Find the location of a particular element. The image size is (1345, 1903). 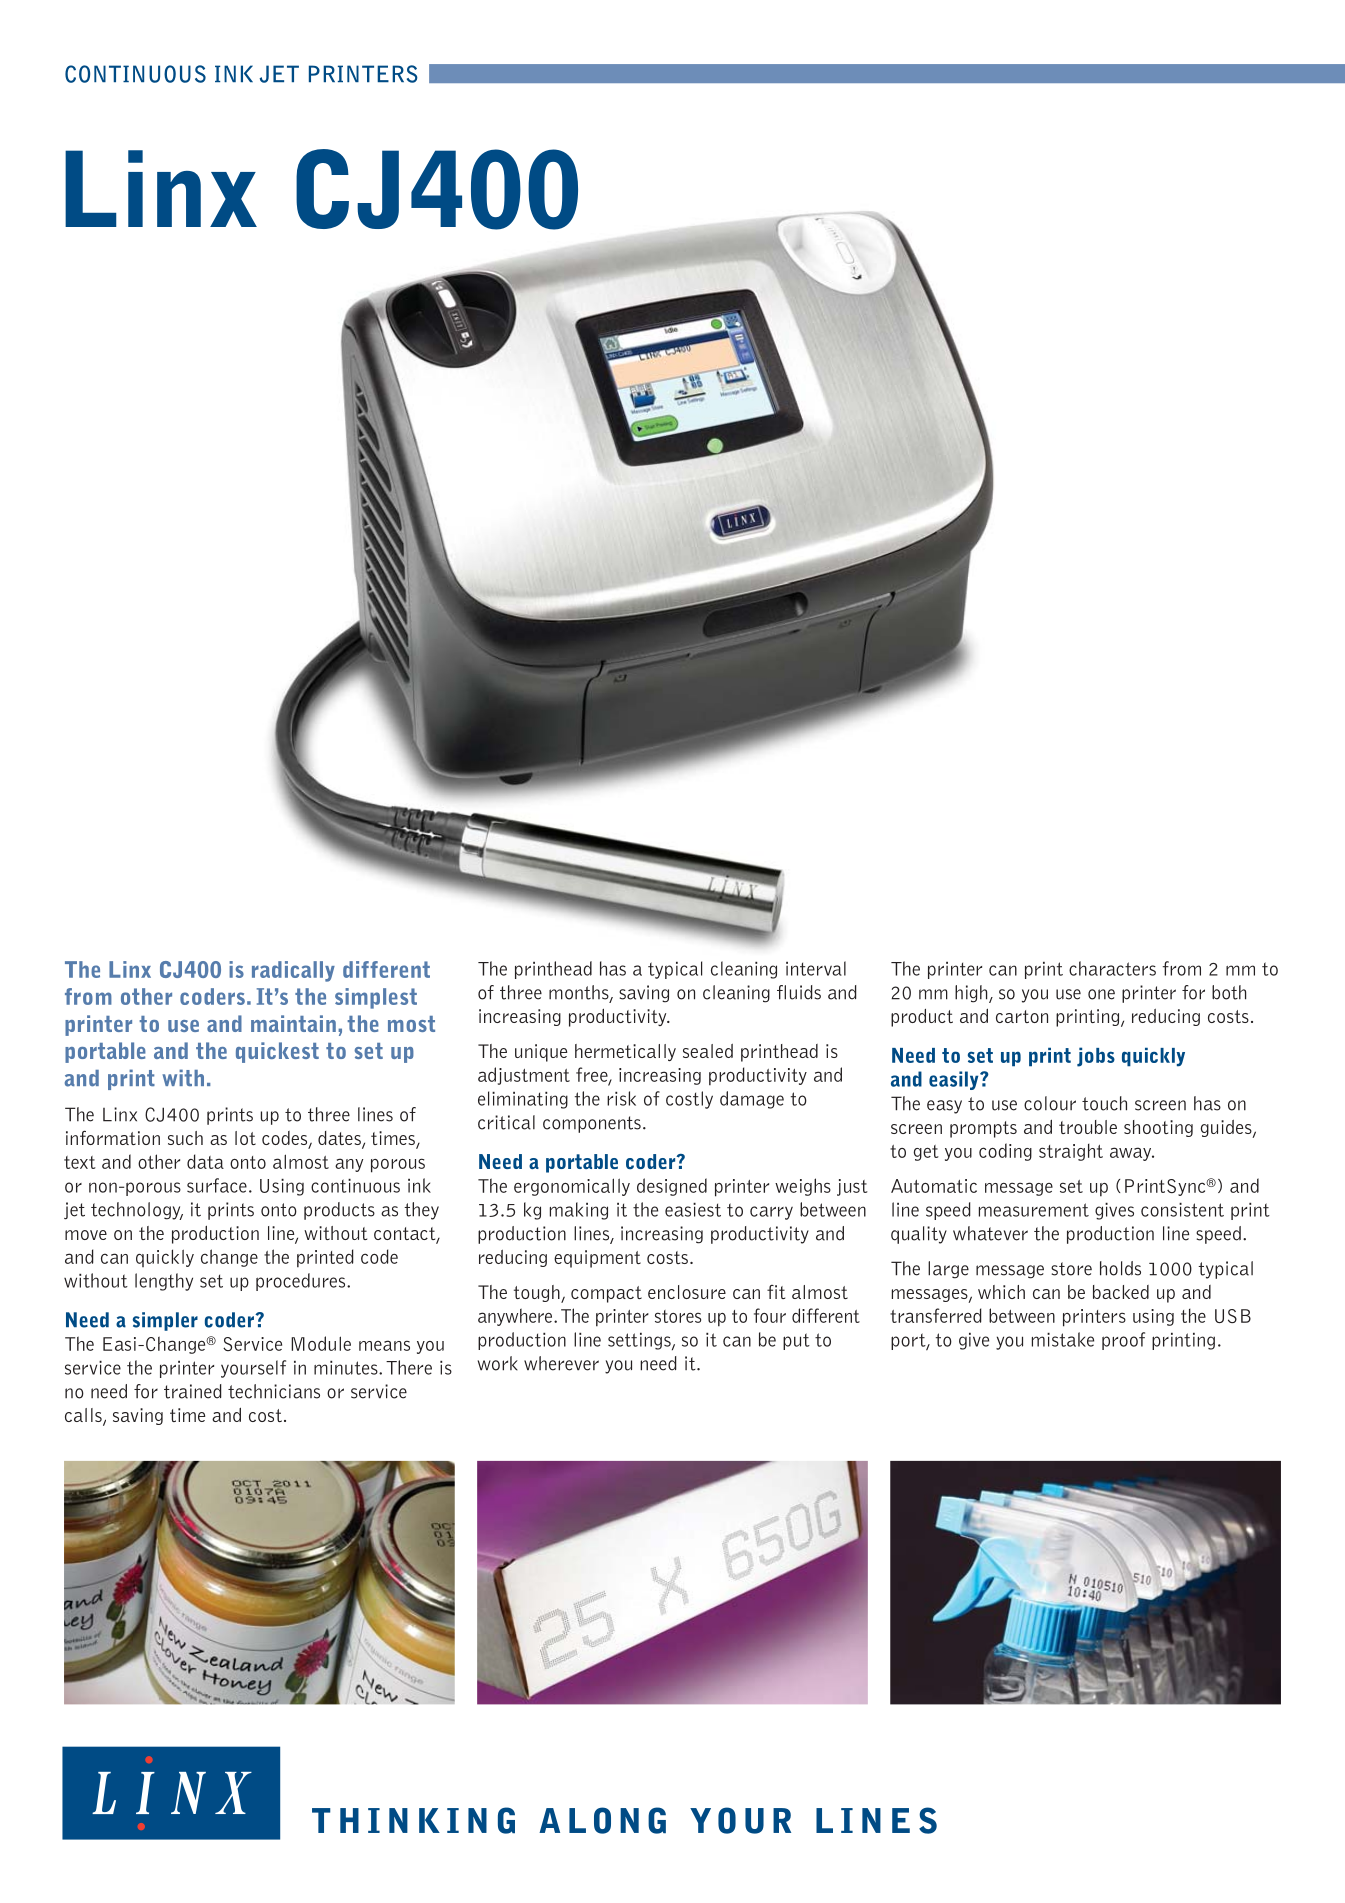

characters is located at coordinates (1112, 968).
